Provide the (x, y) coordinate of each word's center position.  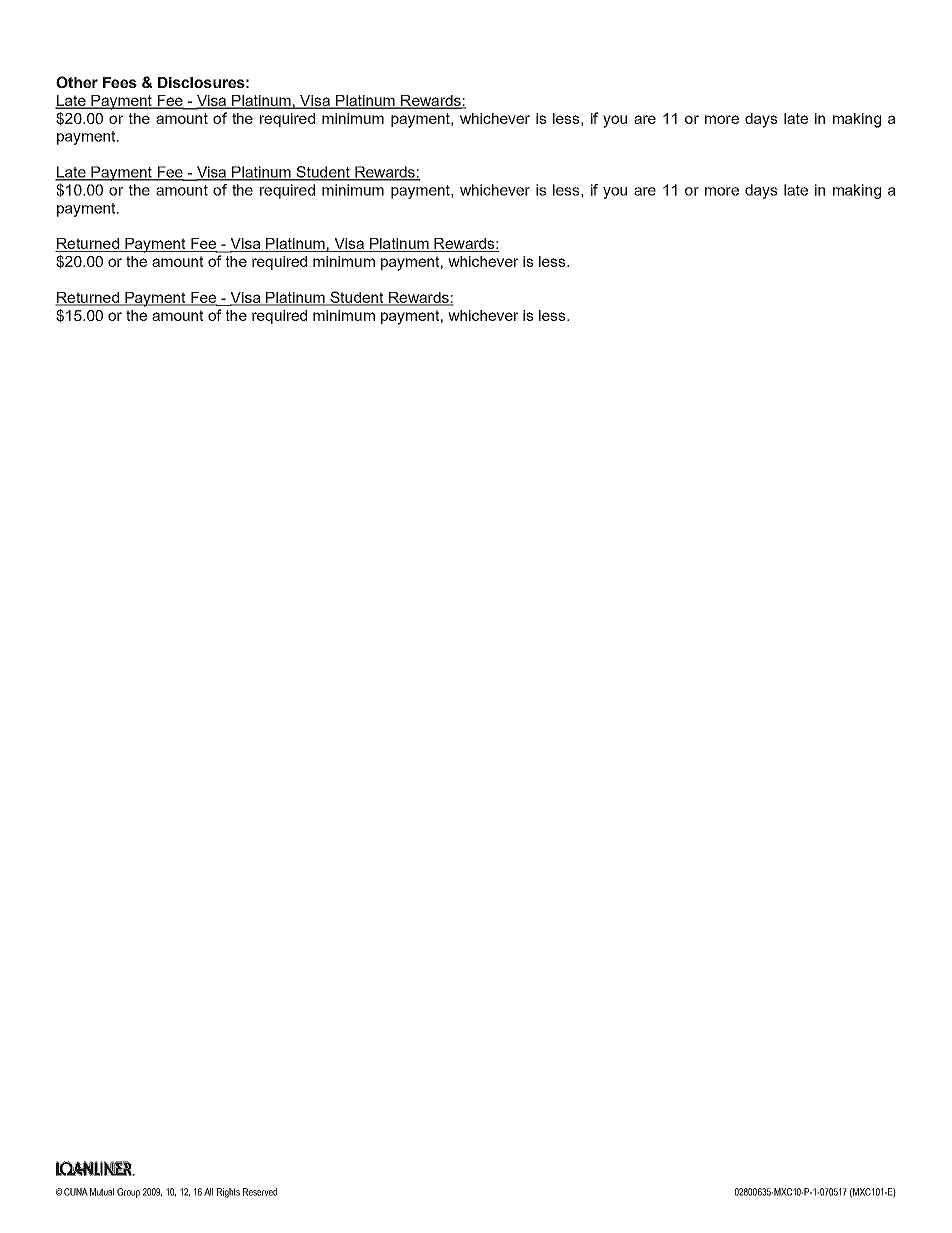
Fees (120, 82)
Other (77, 82)
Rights (228, 1193)
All (208, 1192)
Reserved (260, 1192)
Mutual (102, 1192)
